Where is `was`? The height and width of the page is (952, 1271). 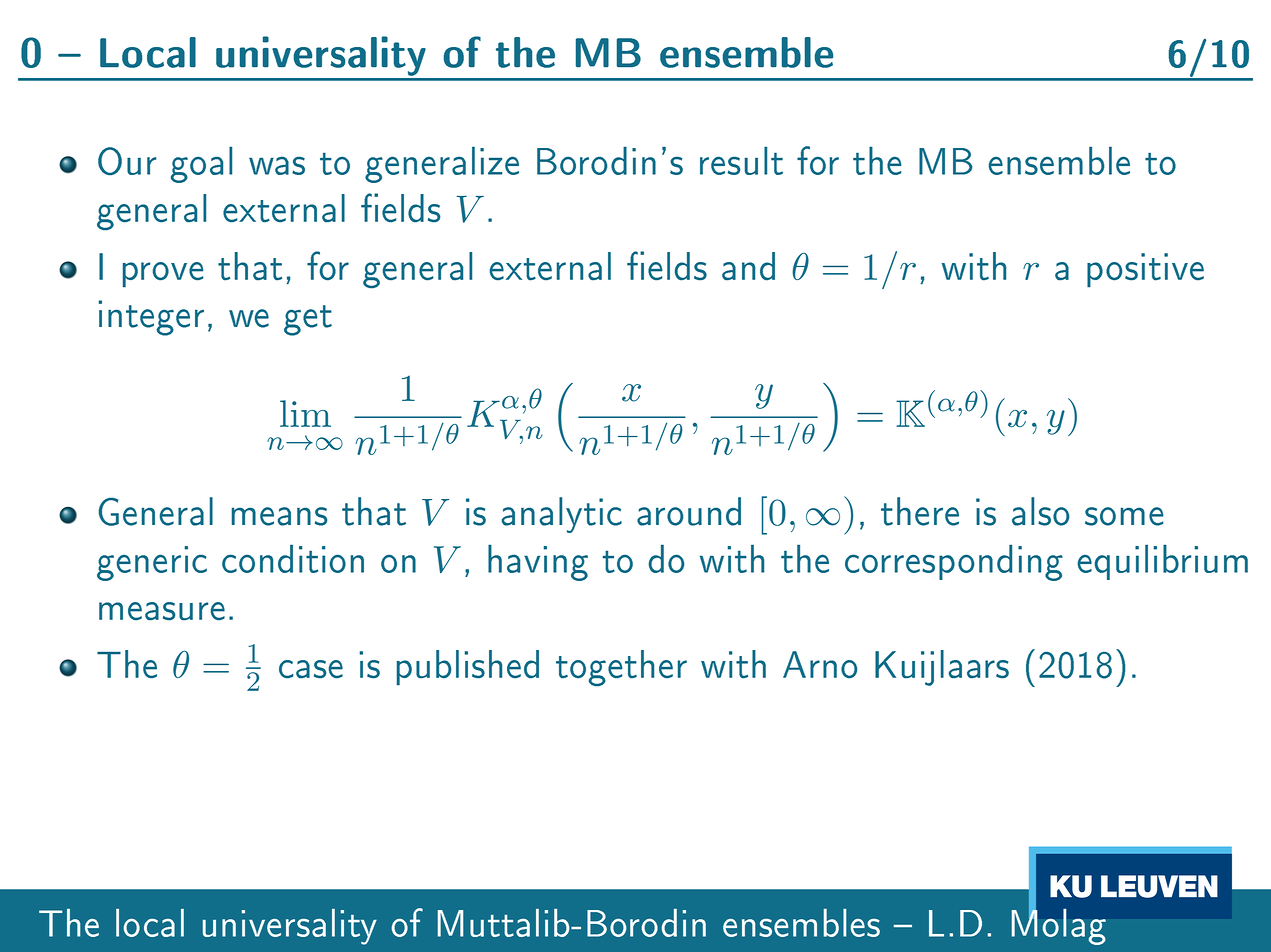 was is located at coordinates (277, 166).
